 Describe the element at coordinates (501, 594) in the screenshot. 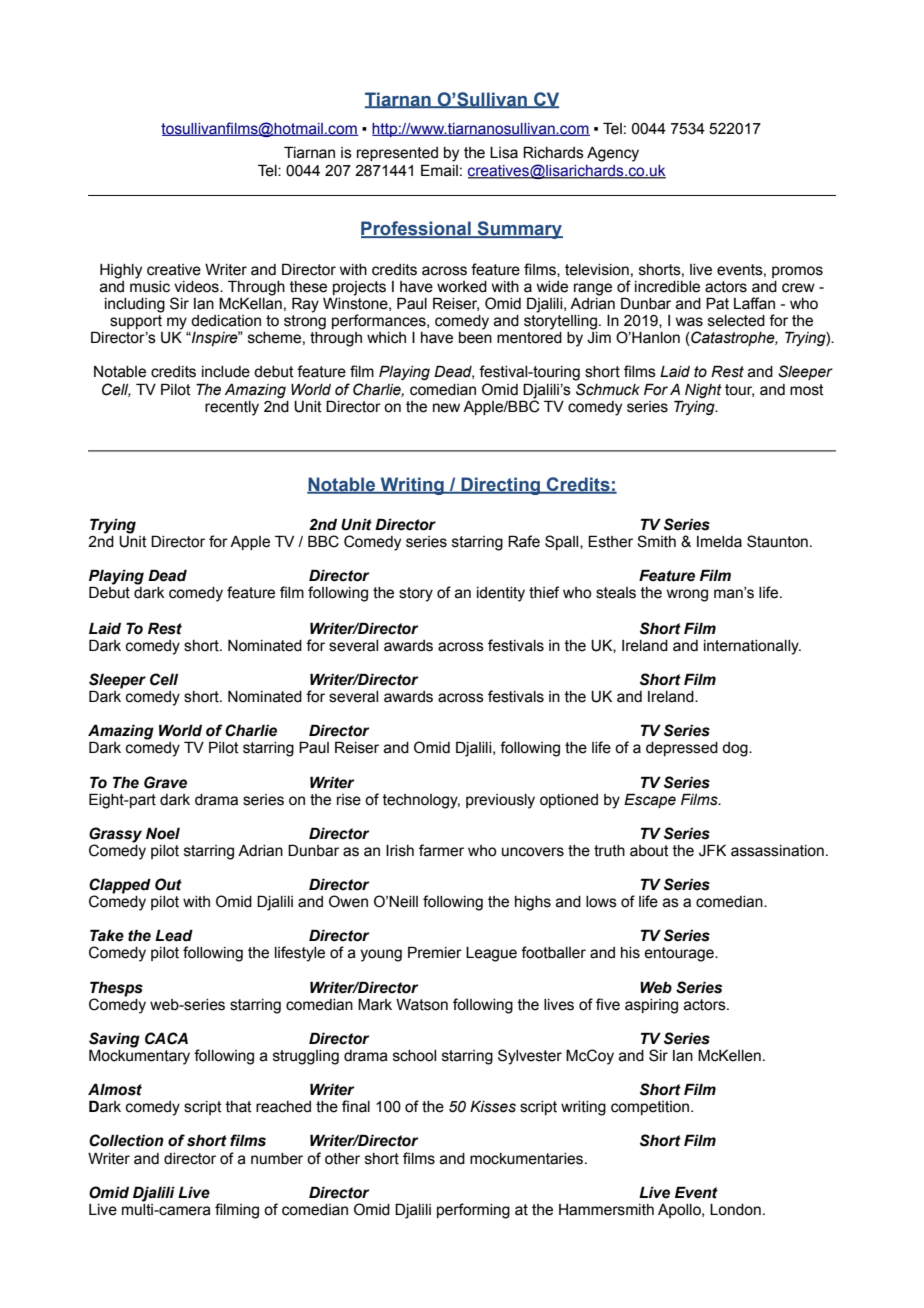

I see `identity` at that location.
